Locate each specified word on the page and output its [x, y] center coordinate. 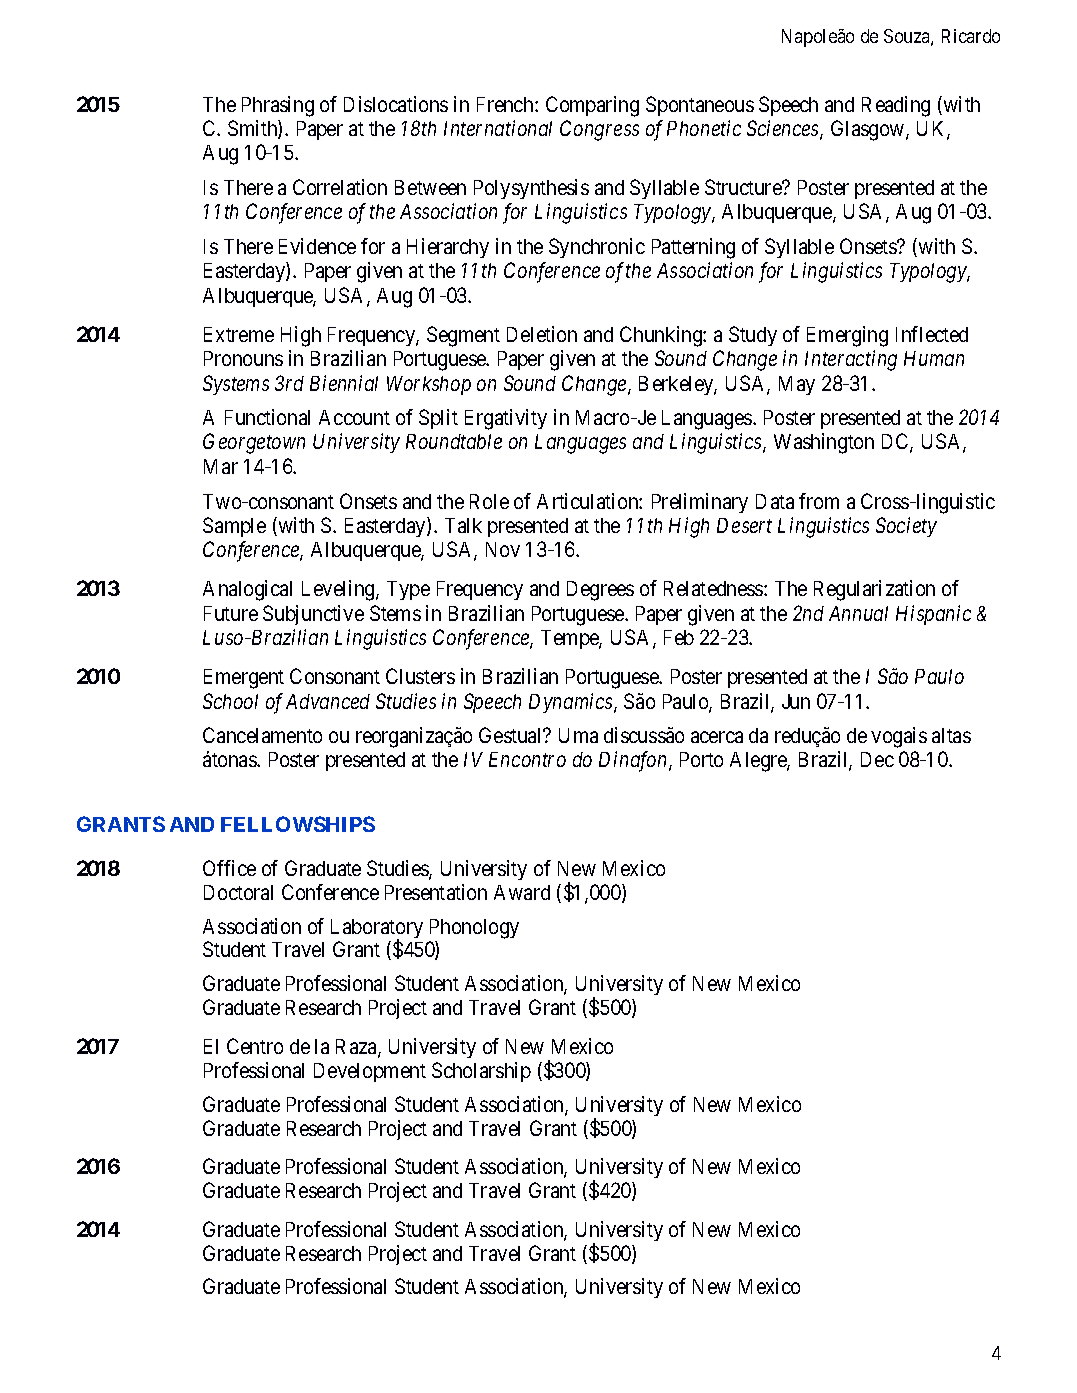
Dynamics [572, 703]
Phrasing [278, 106]
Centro [255, 1046]
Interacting [851, 361]
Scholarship [481, 1072]
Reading [896, 106]
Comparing [592, 106]
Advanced [328, 701]
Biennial [344, 383]
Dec [877, 759]
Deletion [542, 334]
